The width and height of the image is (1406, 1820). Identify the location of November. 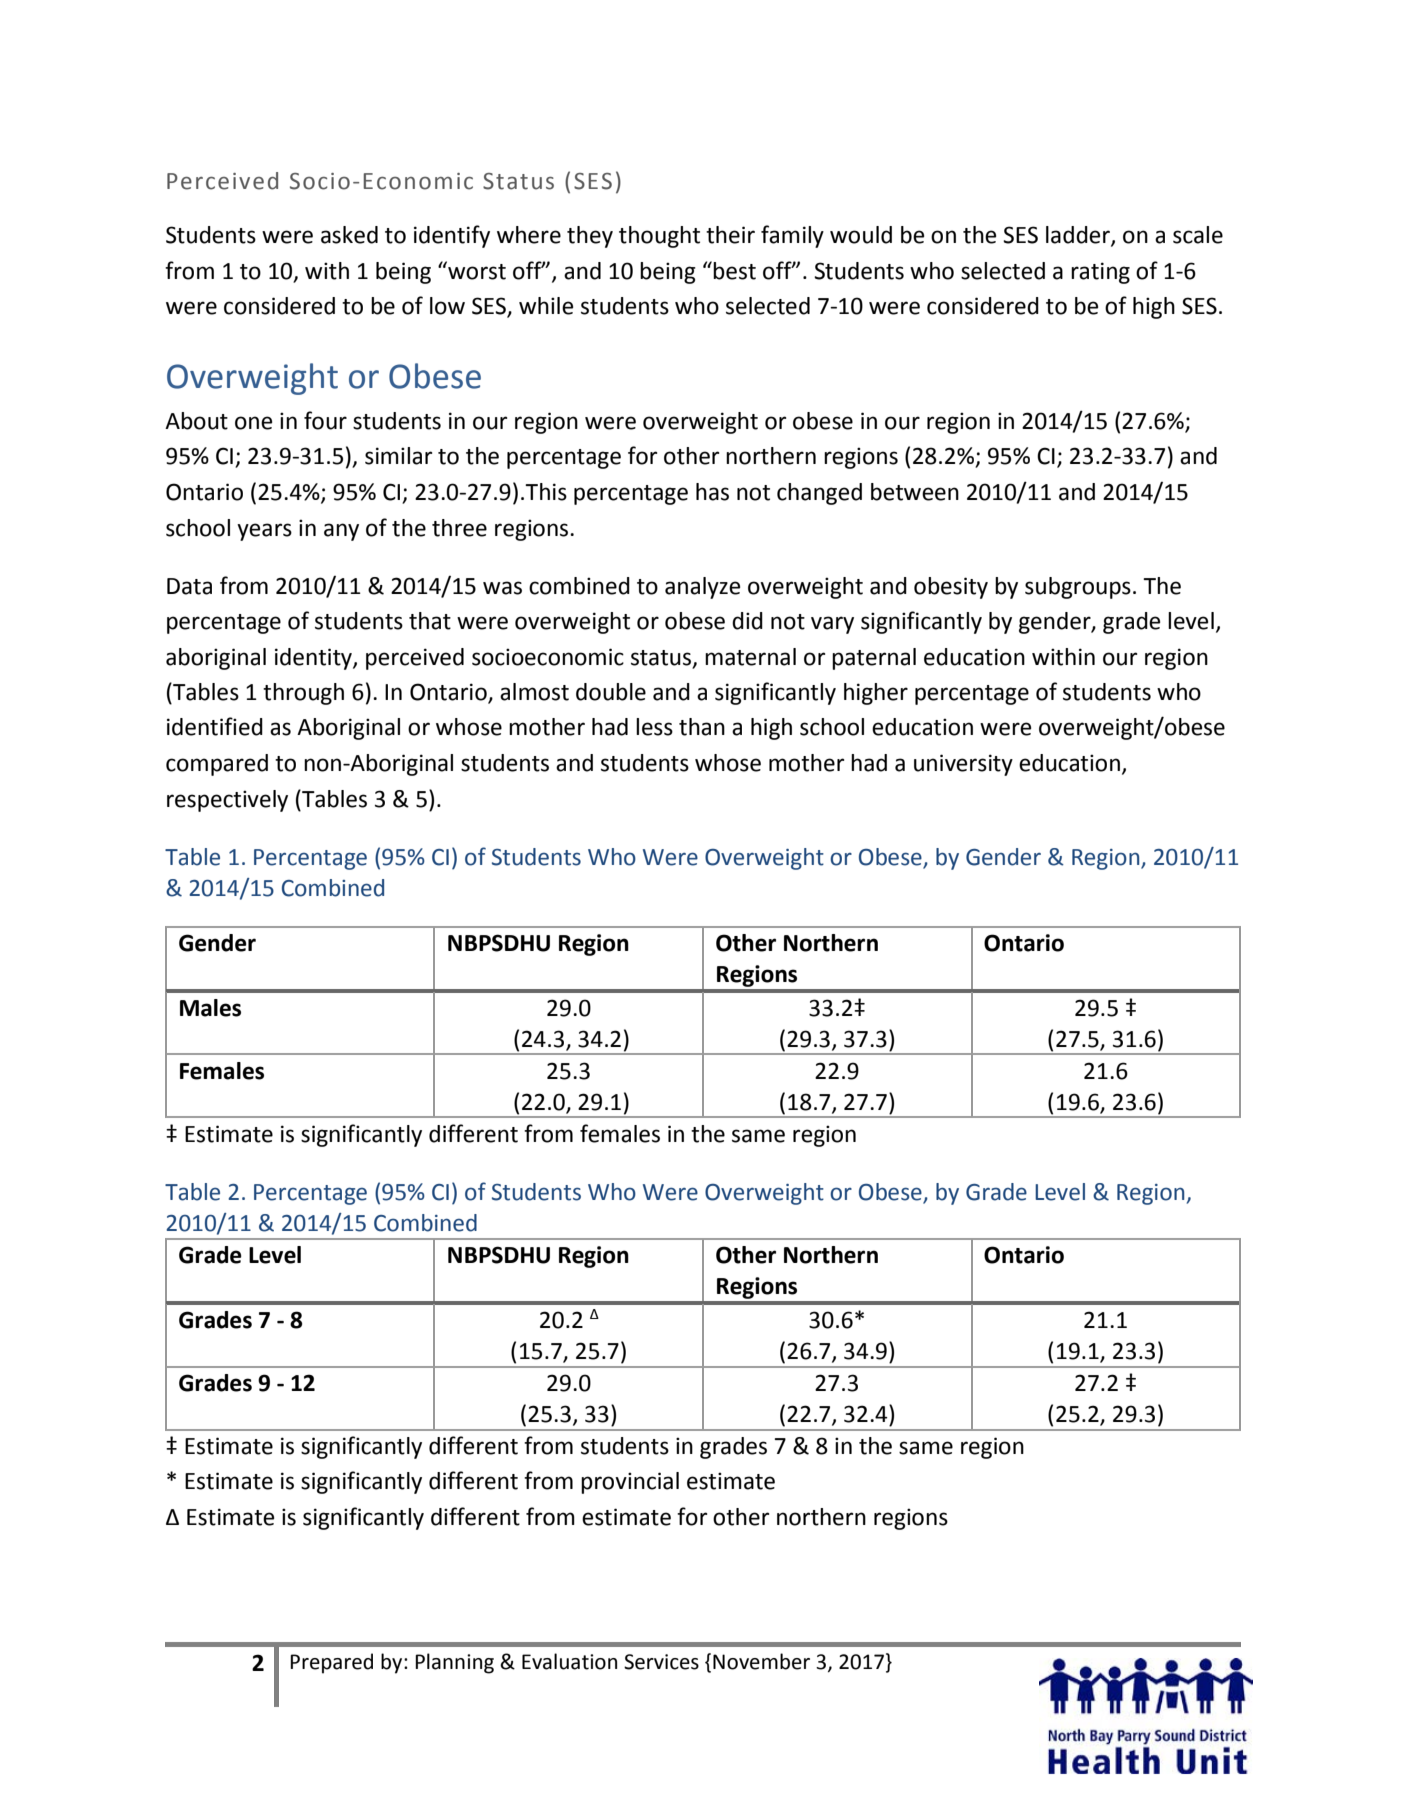
(761, 1661).
